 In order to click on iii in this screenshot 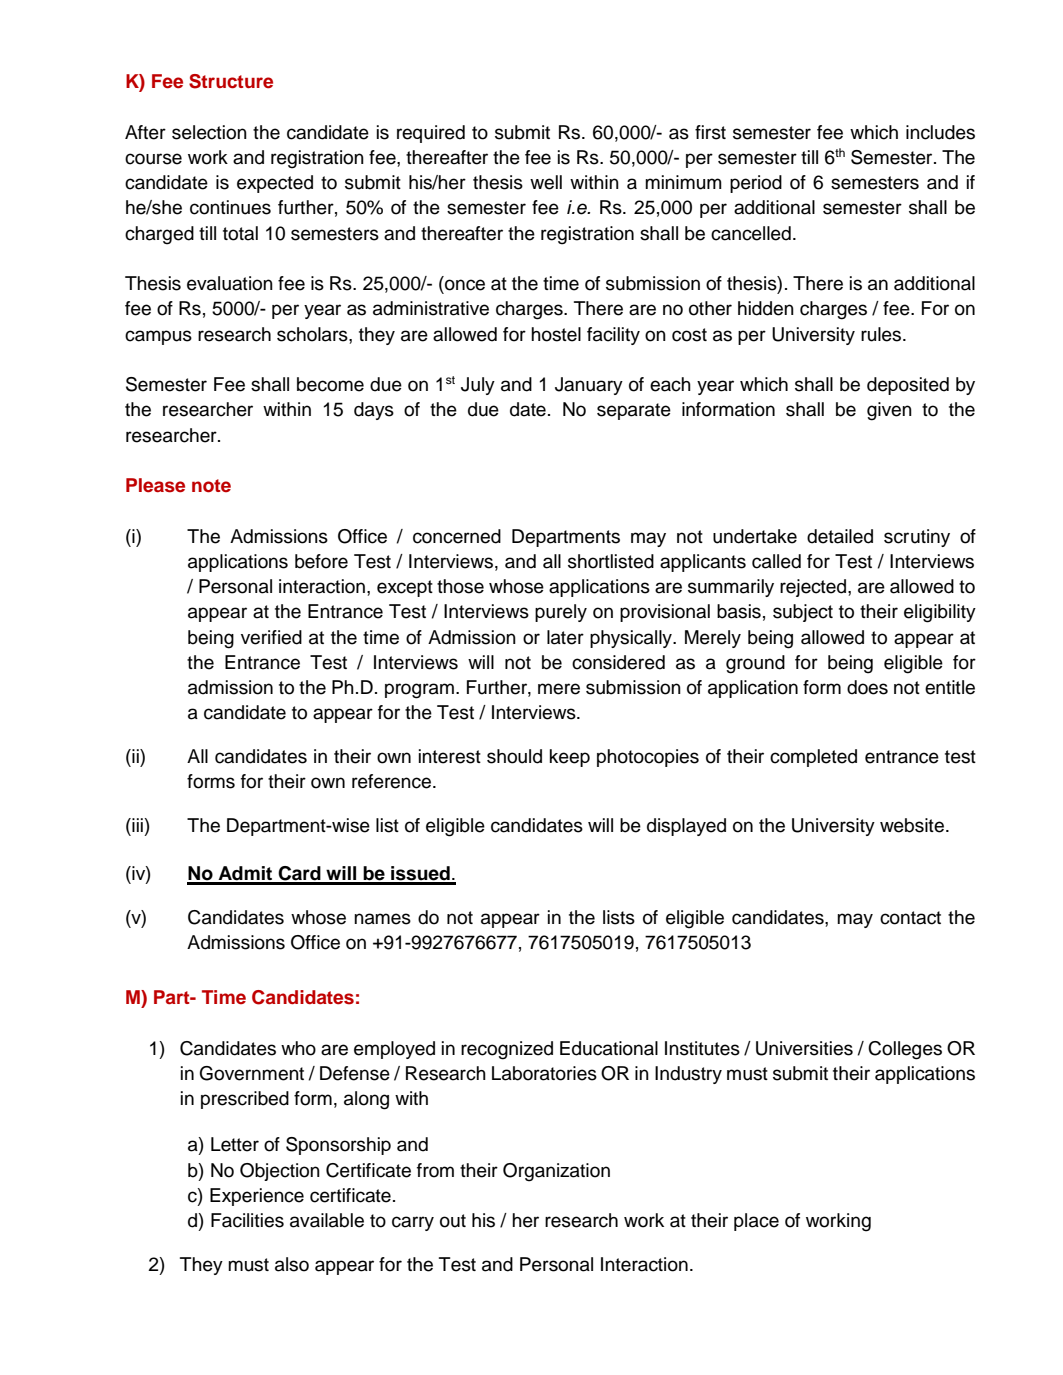, I will do `click(136, 825)`.
